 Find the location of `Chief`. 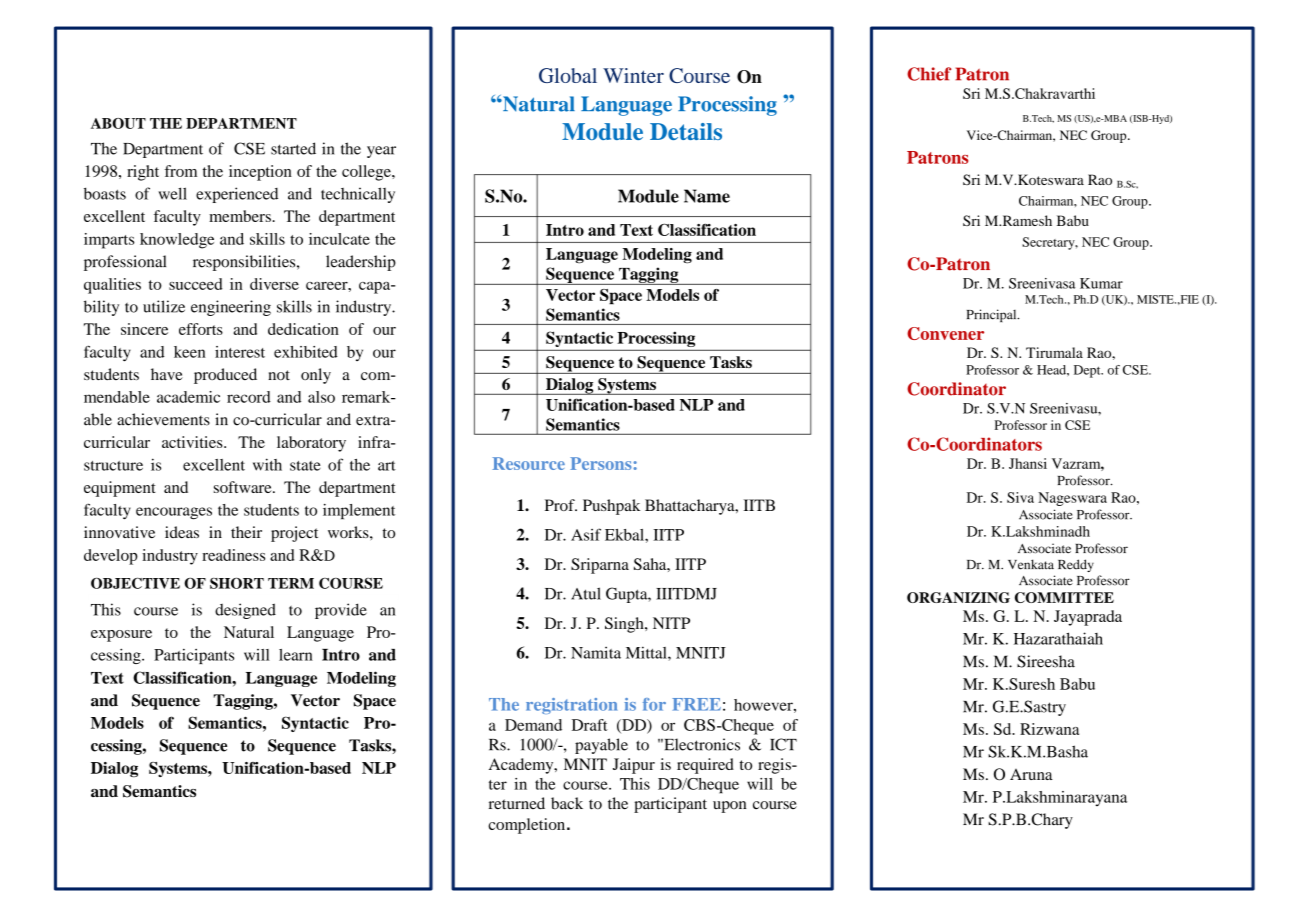

Chief is located at coordinates (929, 74).
